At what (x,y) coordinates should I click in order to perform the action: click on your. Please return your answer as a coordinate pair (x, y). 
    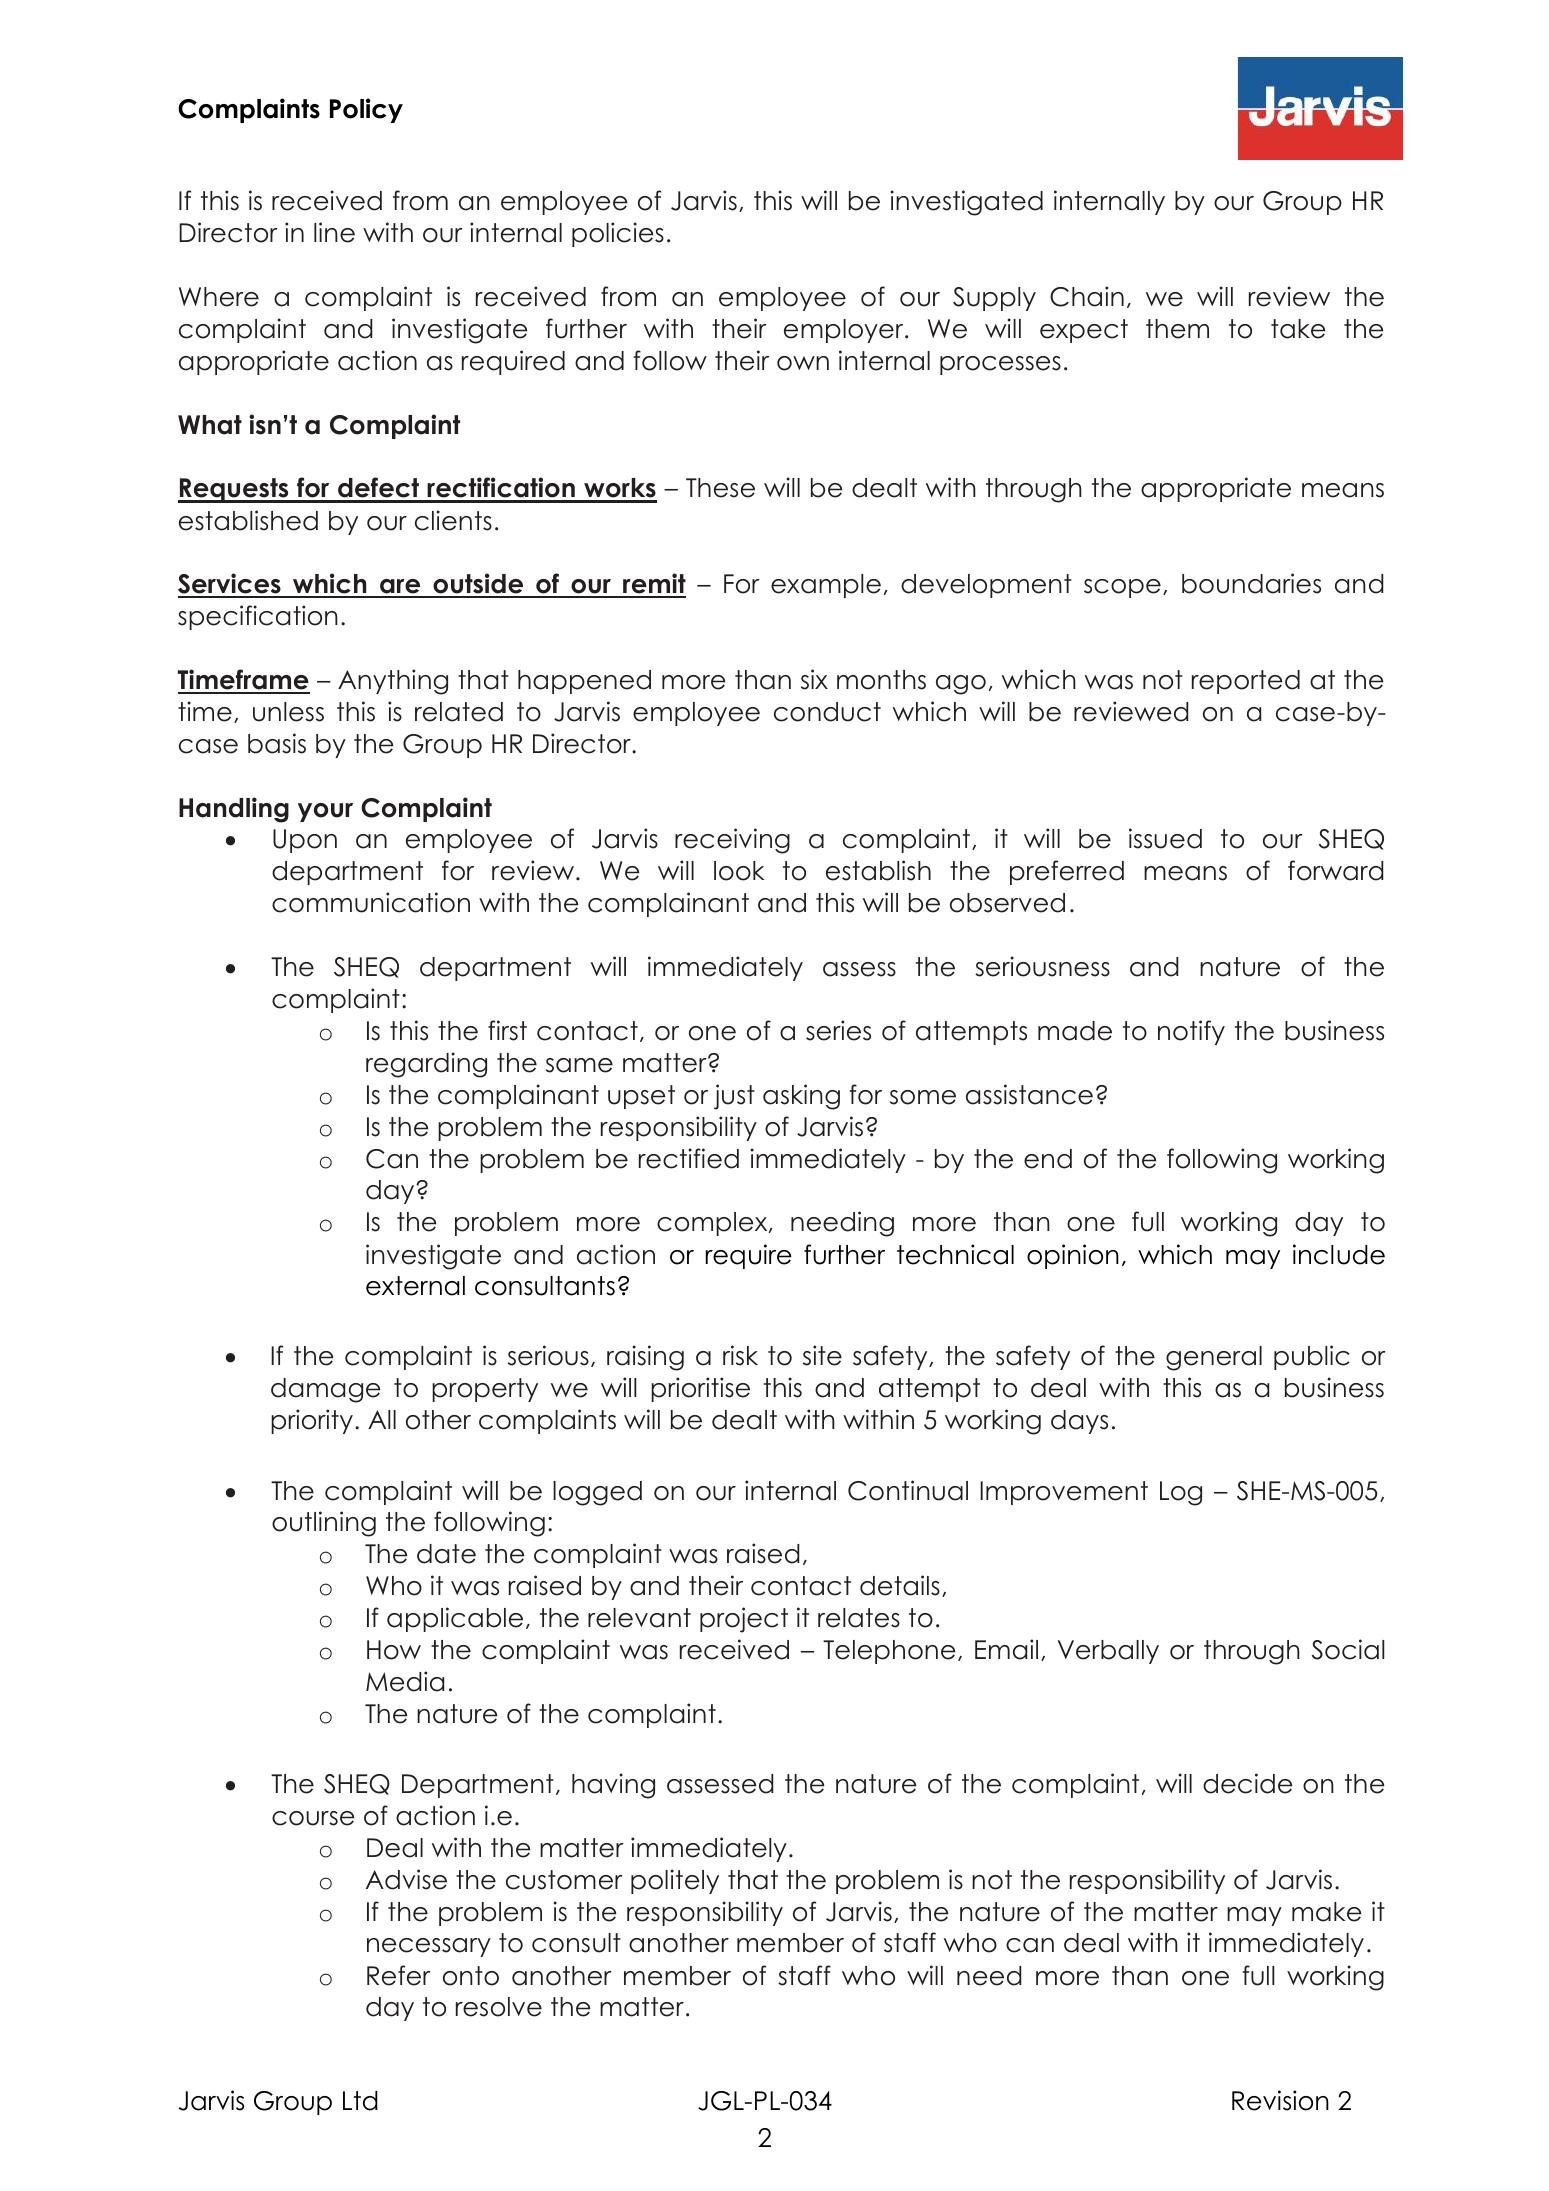
    Looking at the image, I should click on (325, 812).
